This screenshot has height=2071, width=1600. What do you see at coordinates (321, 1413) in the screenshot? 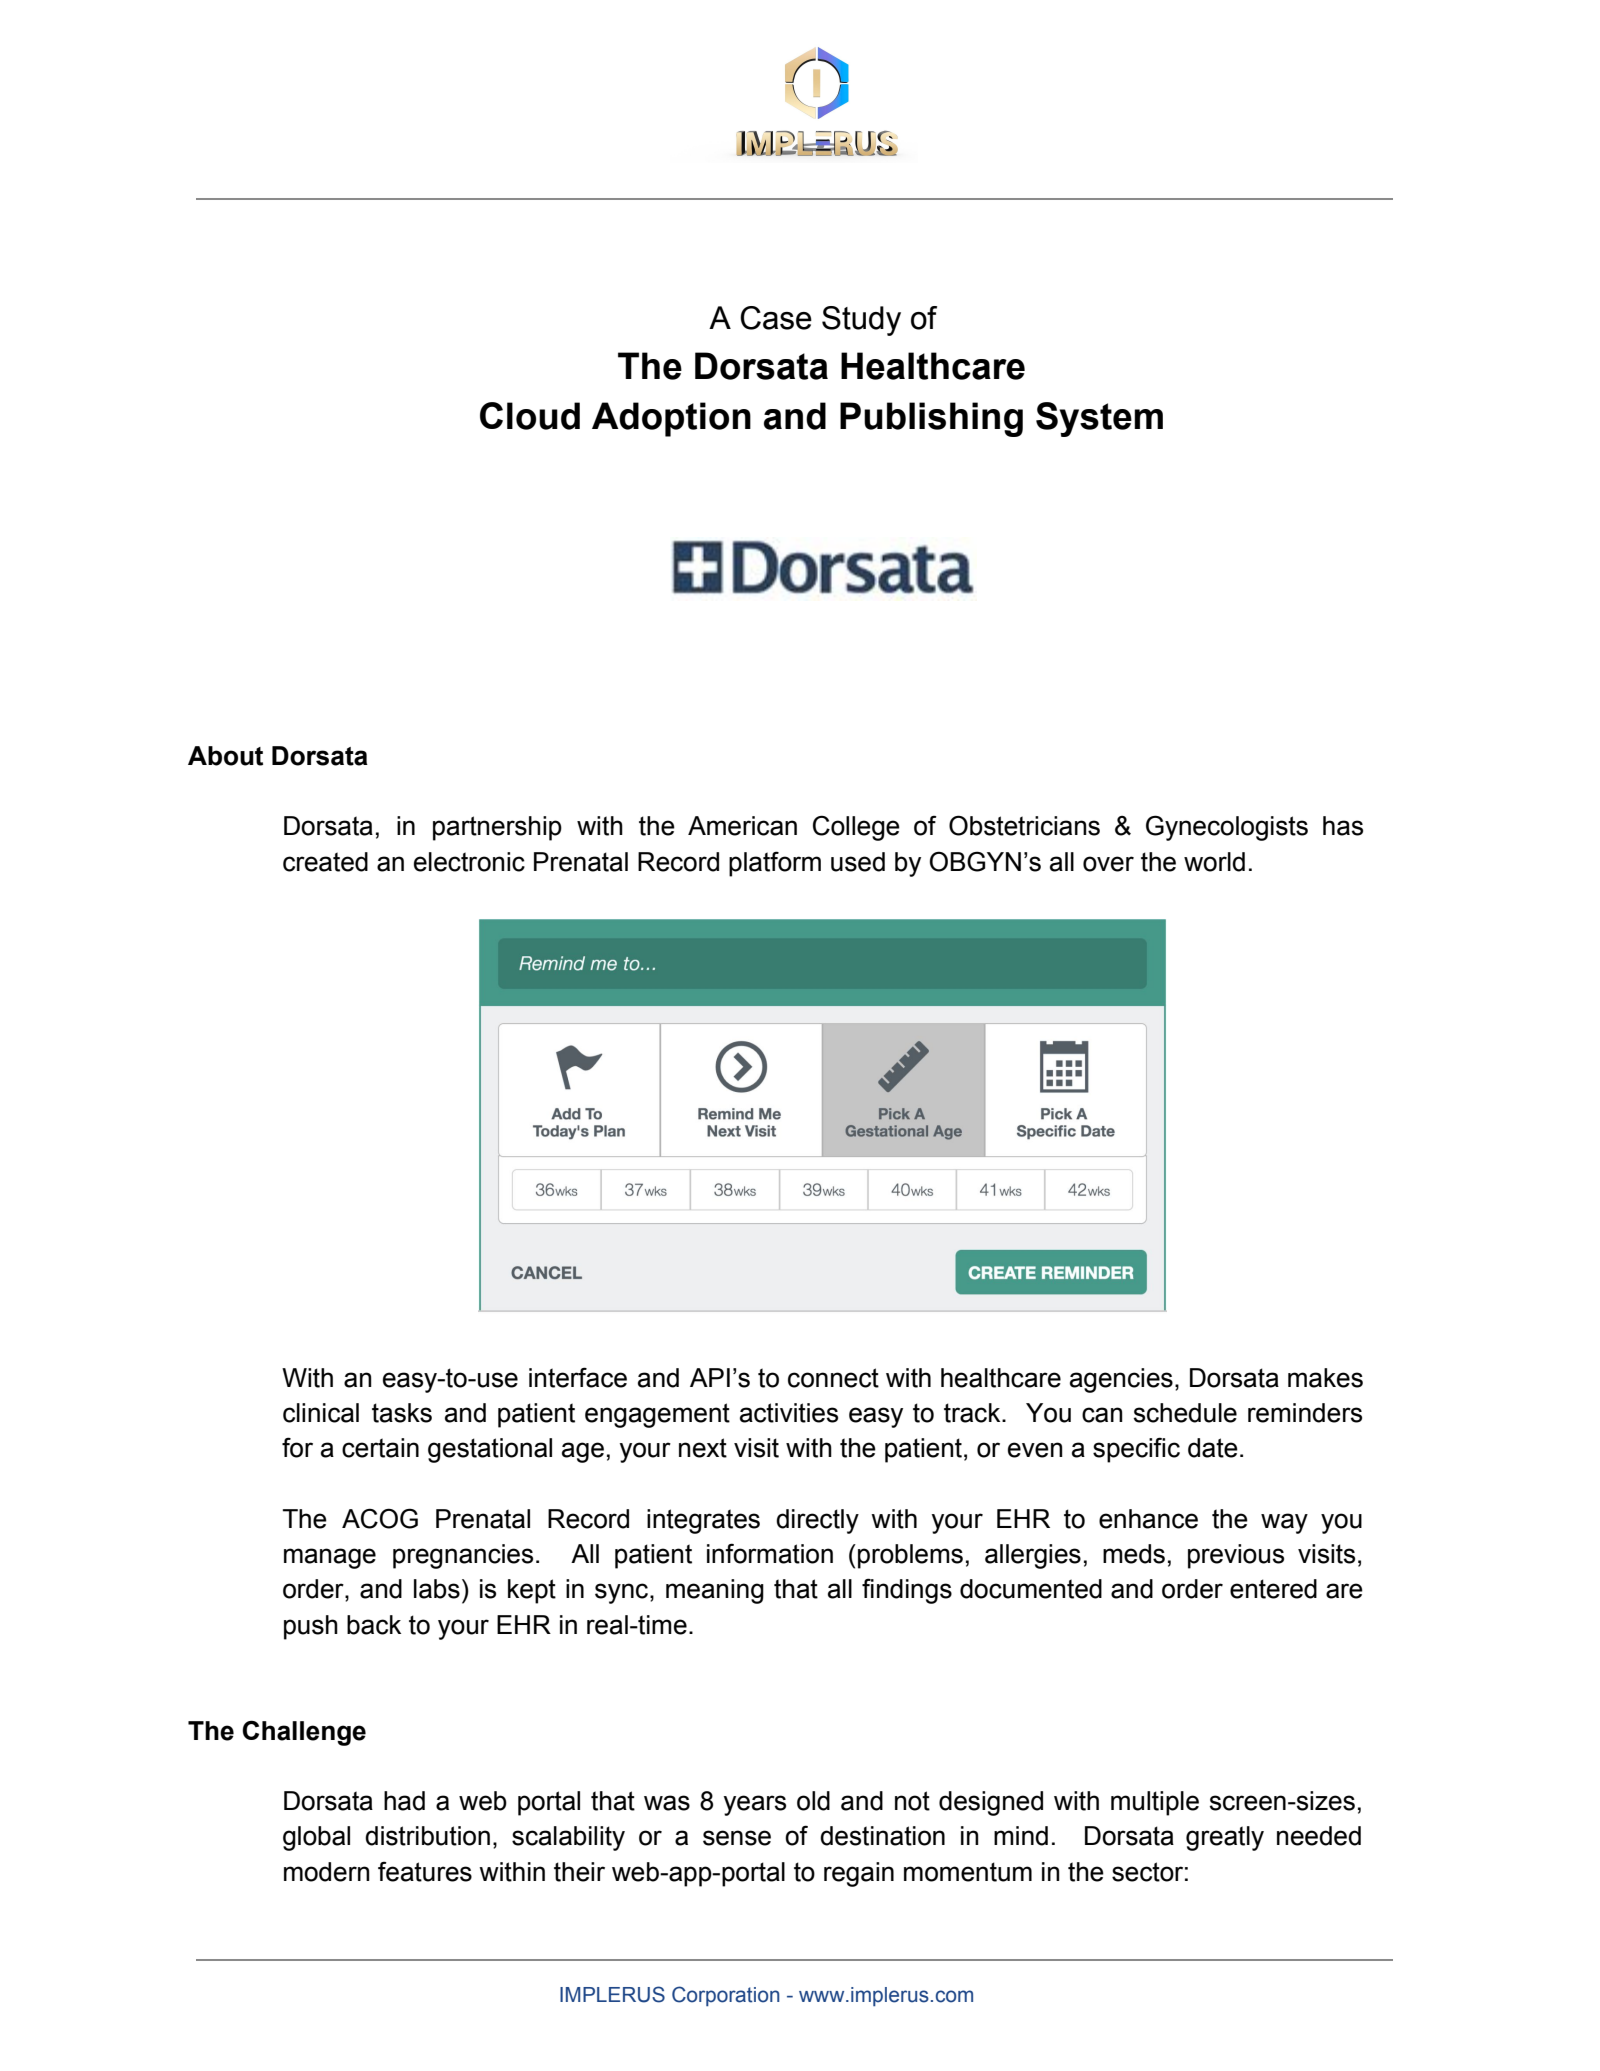
I see `clinical` at bounding box center [321, 1413].
